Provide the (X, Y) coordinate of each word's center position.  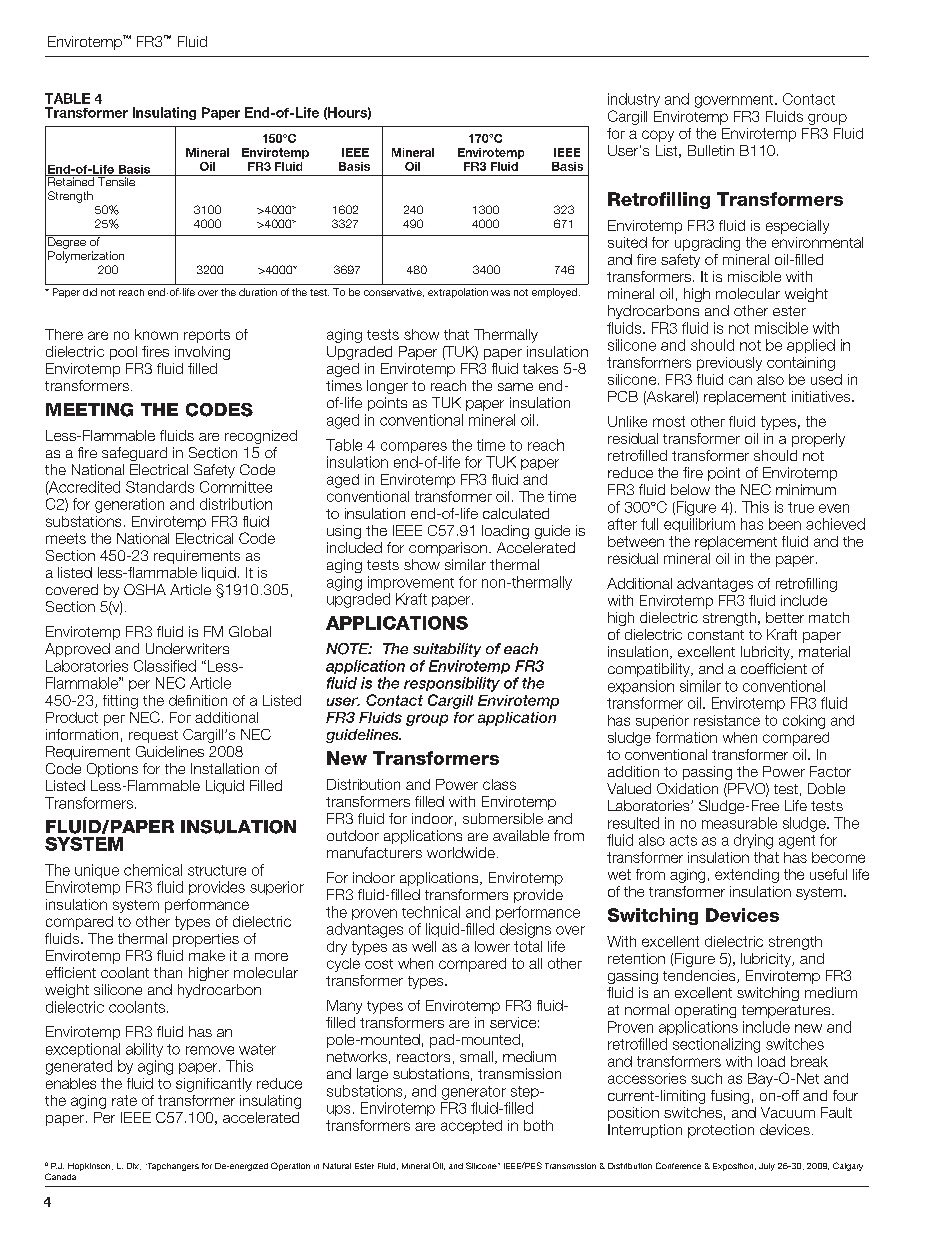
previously (729, 364)
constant (716, 635)
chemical (153, 870)
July (767, 1167)
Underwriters (187, 648)
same (515, 387)
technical (431, 912)
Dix (134, 1166)
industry (634, 100)
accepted (471, 1127)
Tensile (117, 180)
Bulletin (711, 150)
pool (123, 353)
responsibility (452, 684)
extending (747, 876)
